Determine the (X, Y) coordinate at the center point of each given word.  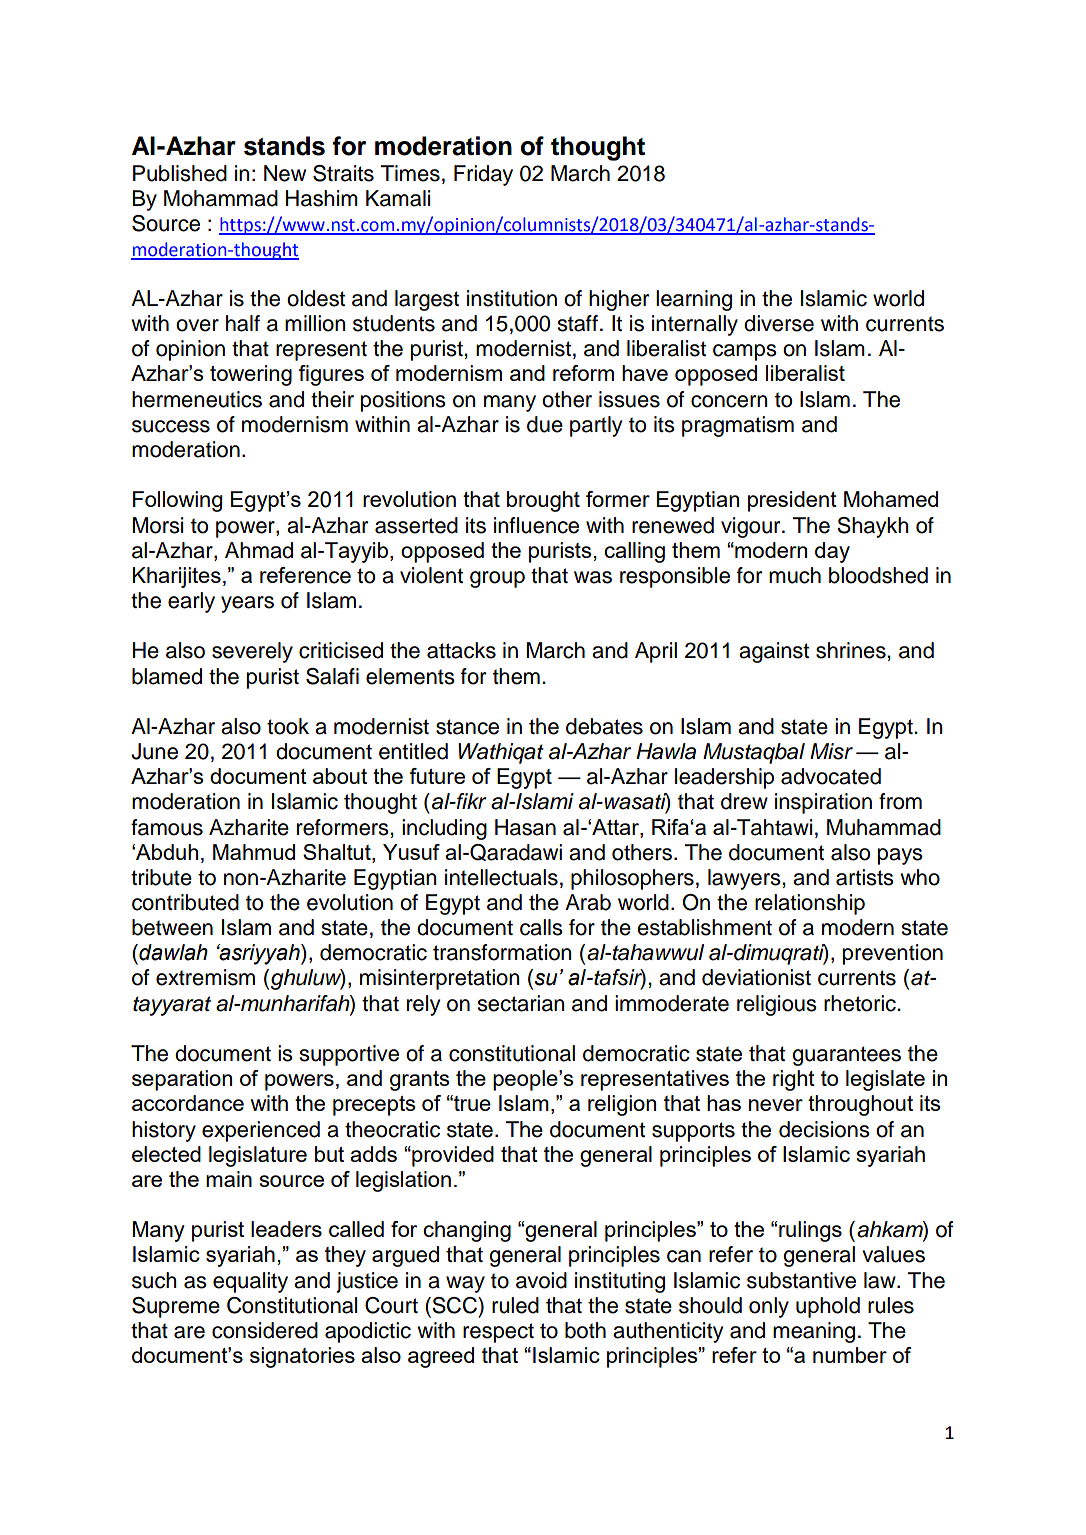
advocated (831, 776)
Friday (483, 175)
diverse (779, 323)
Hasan (525, 827)
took (288, 726)
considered (265, 1330)
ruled (515, 1305)
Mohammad (221, 198)
